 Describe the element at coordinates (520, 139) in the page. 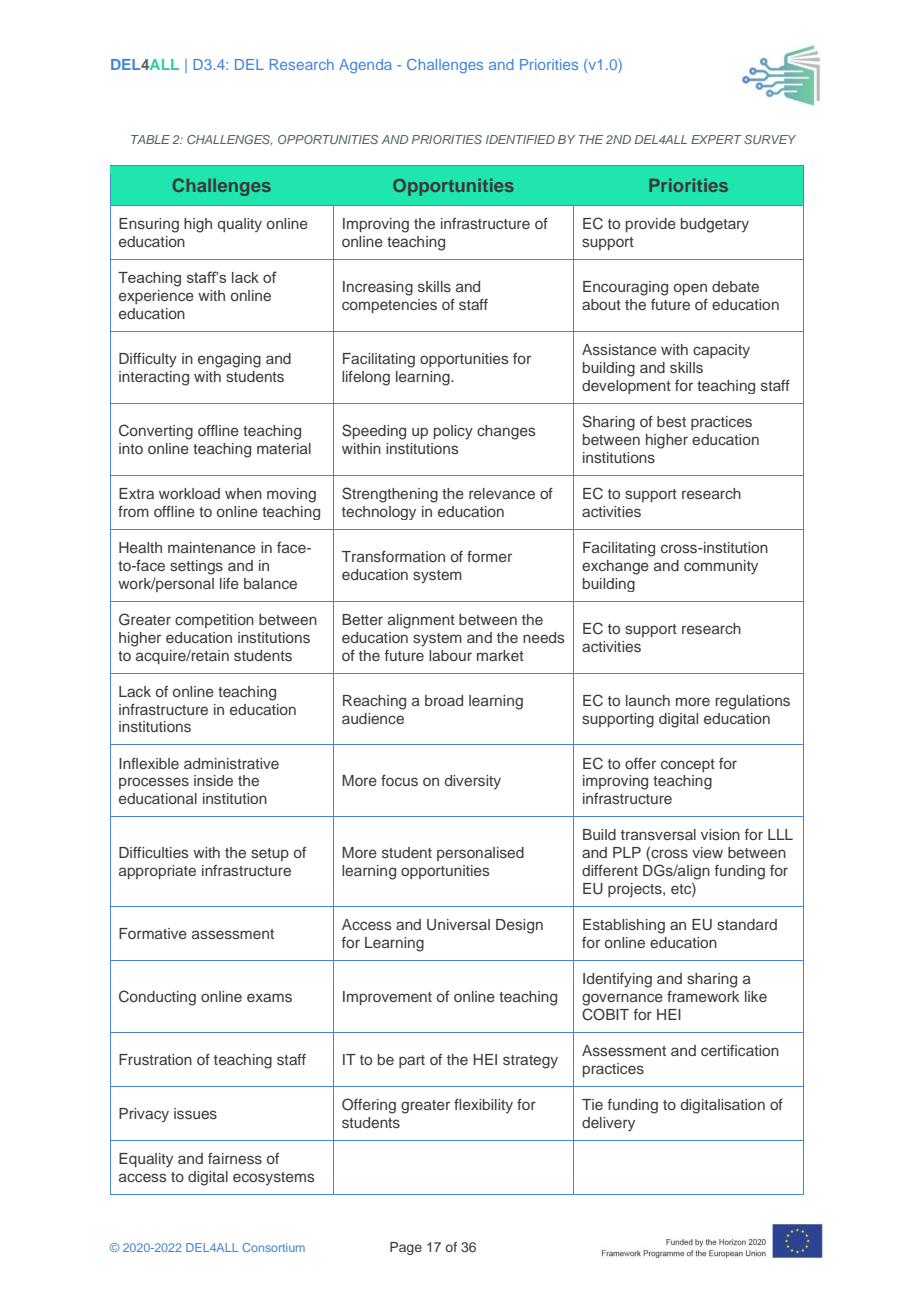

I see `IDENTIFIED` at that location.
